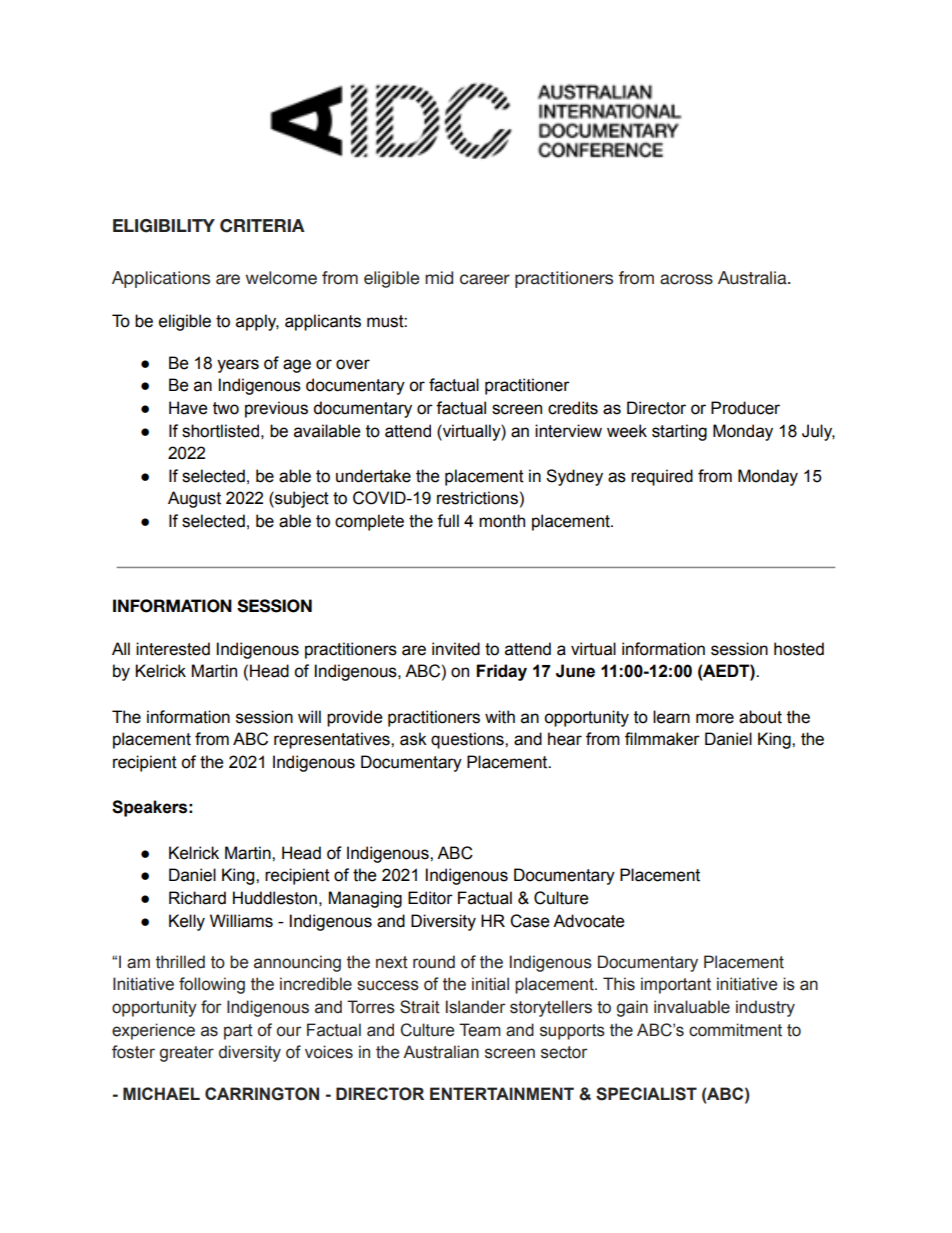 The image size is (952, 1233). What do you see at coordinates (468, 740) in the document?
I see `questions` at bounding box center [468, 740].
